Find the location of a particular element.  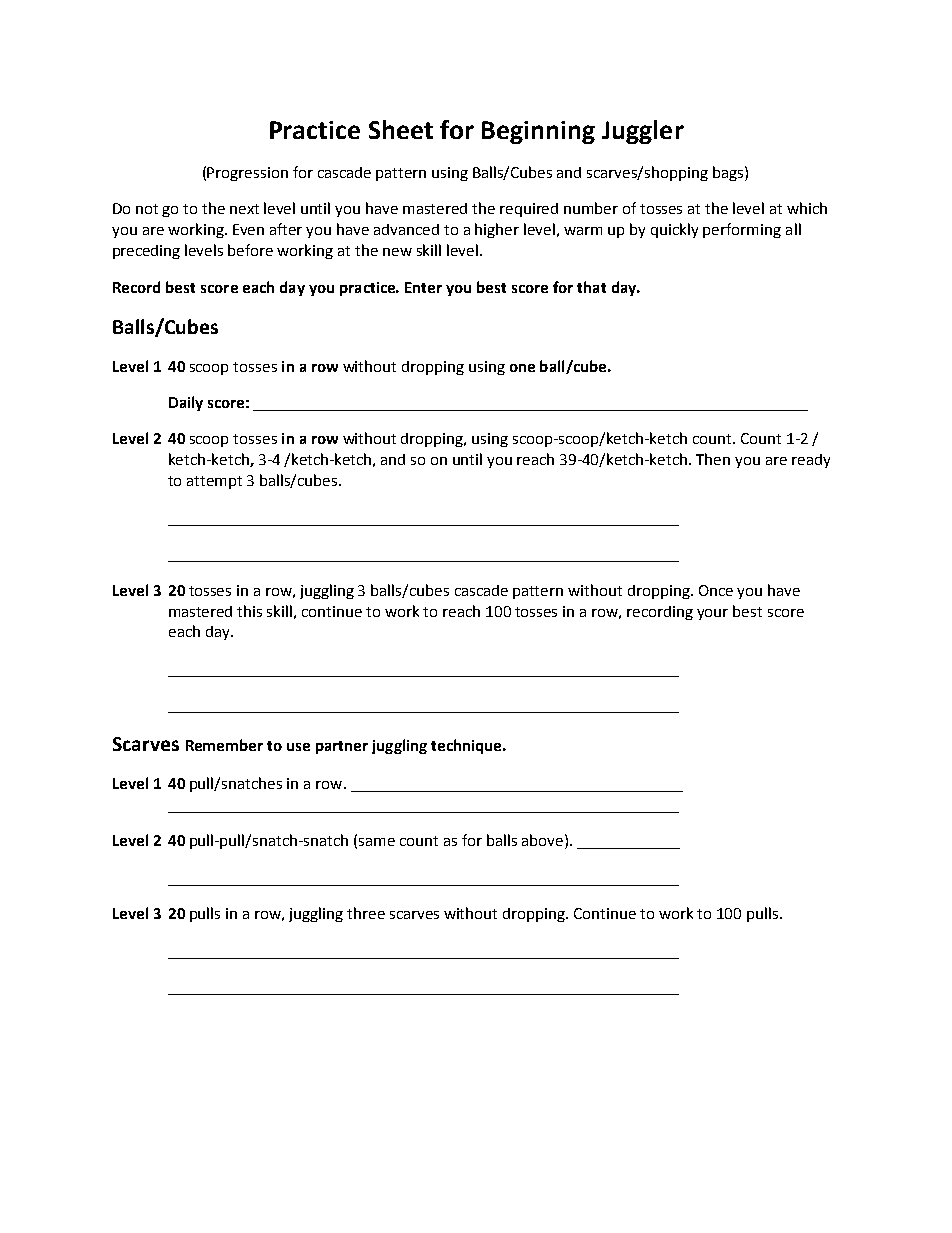

Daily is located at coordinates (186, 403).
